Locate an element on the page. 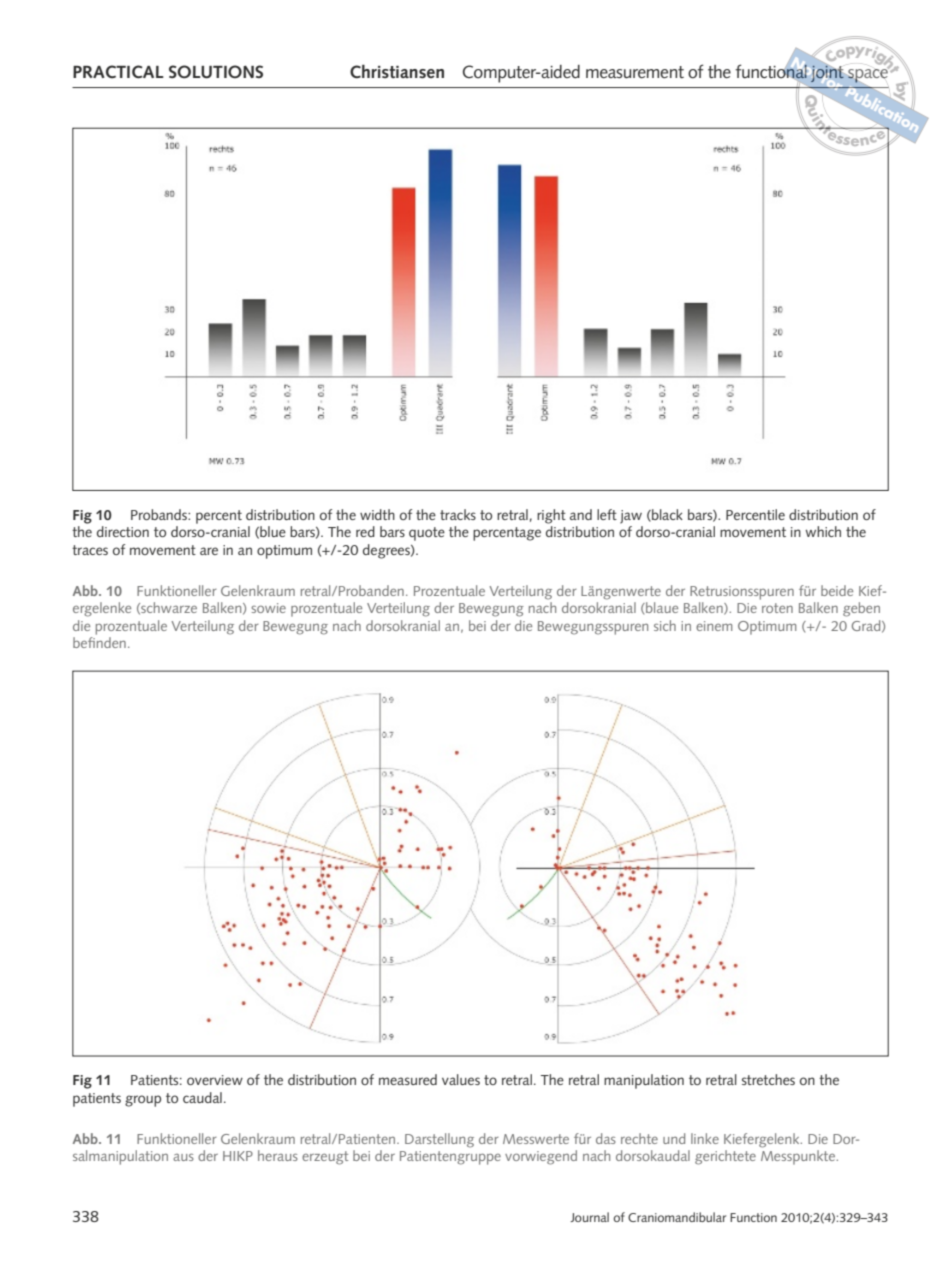 This page has width=952, height=1270. Christiansen is located at coordinates (397, 71).
